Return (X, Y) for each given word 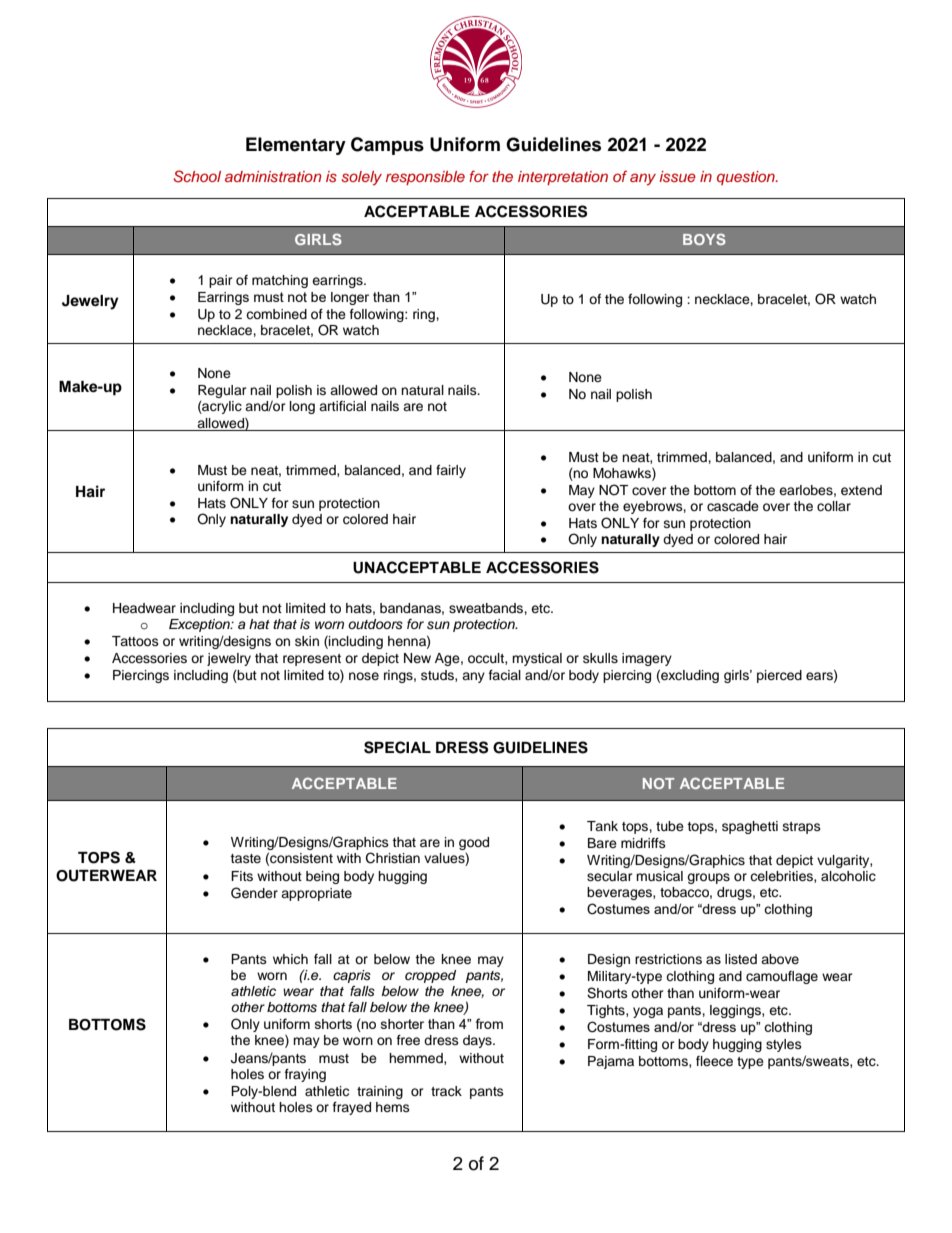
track (446, 1091)
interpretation (563, 178)
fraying (305, 1075)
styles (784, 1045)
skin (307, 641)
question (747, 178)
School (197, 176)
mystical (537, 659)
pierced (779, 676)
